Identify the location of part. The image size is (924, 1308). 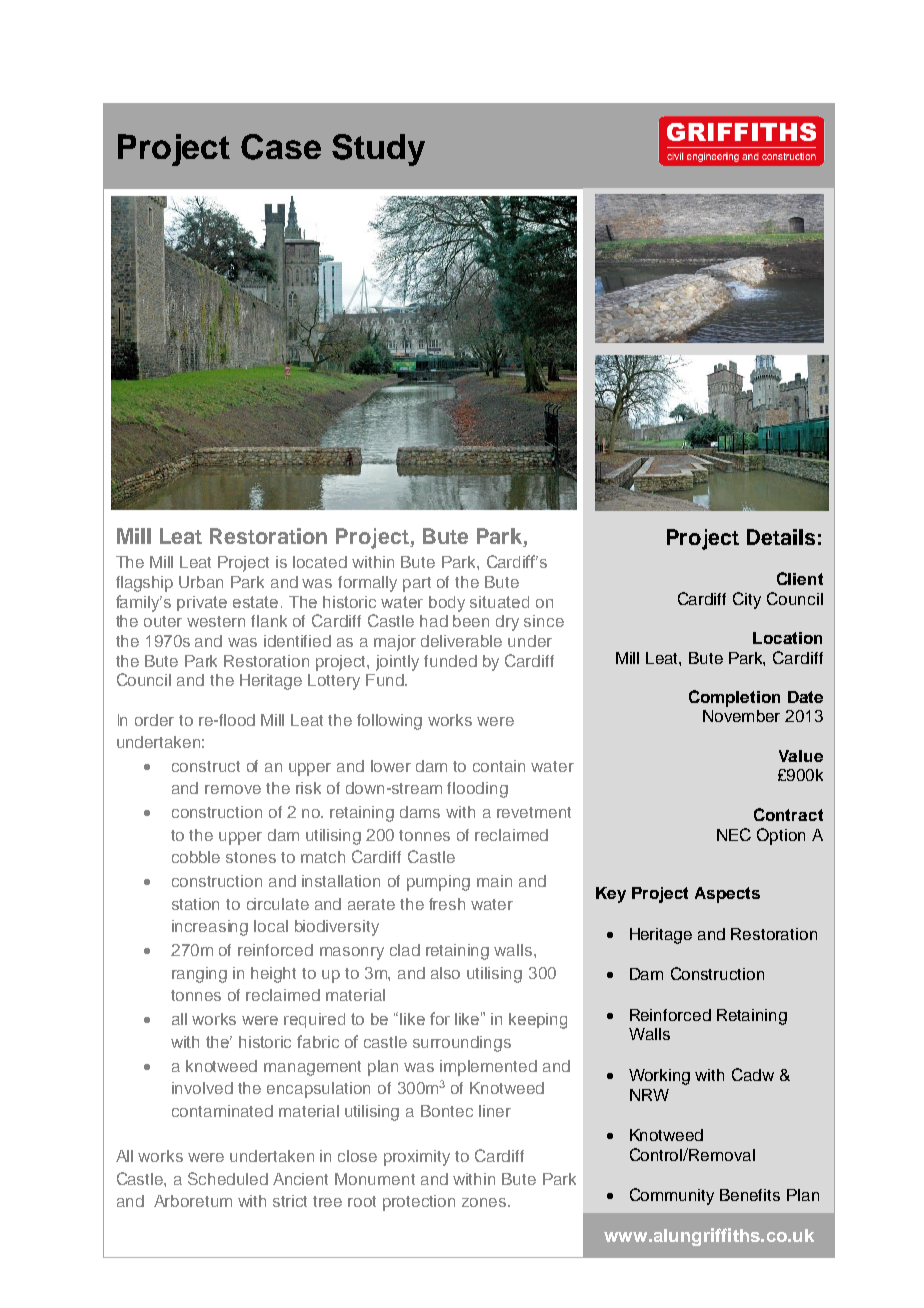
(417, 584).
